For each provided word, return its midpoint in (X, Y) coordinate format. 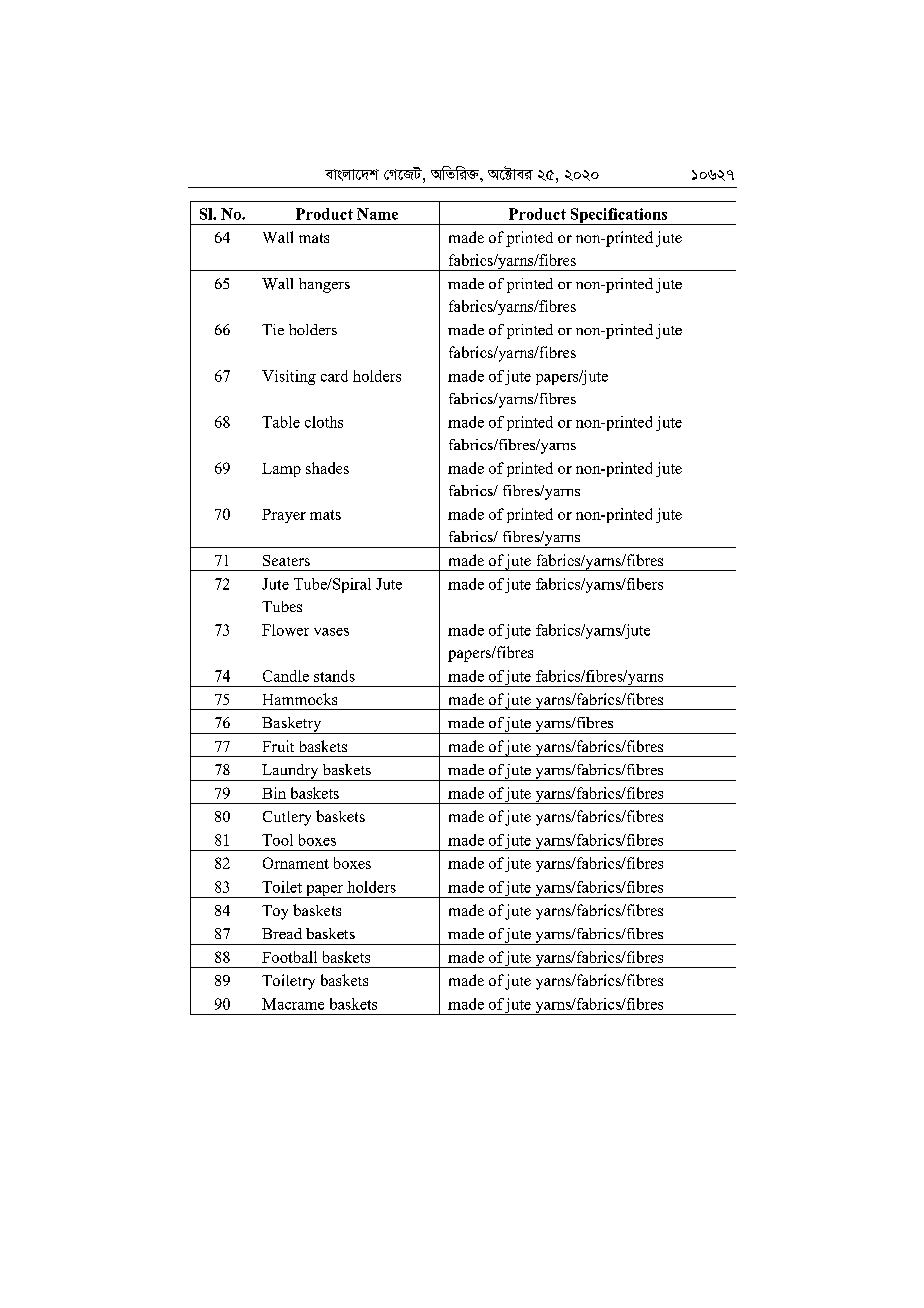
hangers (324, 285)
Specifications (619, 216)
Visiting (289, 377)
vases (331, 632)
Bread (282, 933)
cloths (324, 422)
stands (334, 676)
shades (327, 468)
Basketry (292, 725)
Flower (285, 630)
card (334, 376)
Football (289, 957)
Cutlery (287, 818)
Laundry (290, 772)
